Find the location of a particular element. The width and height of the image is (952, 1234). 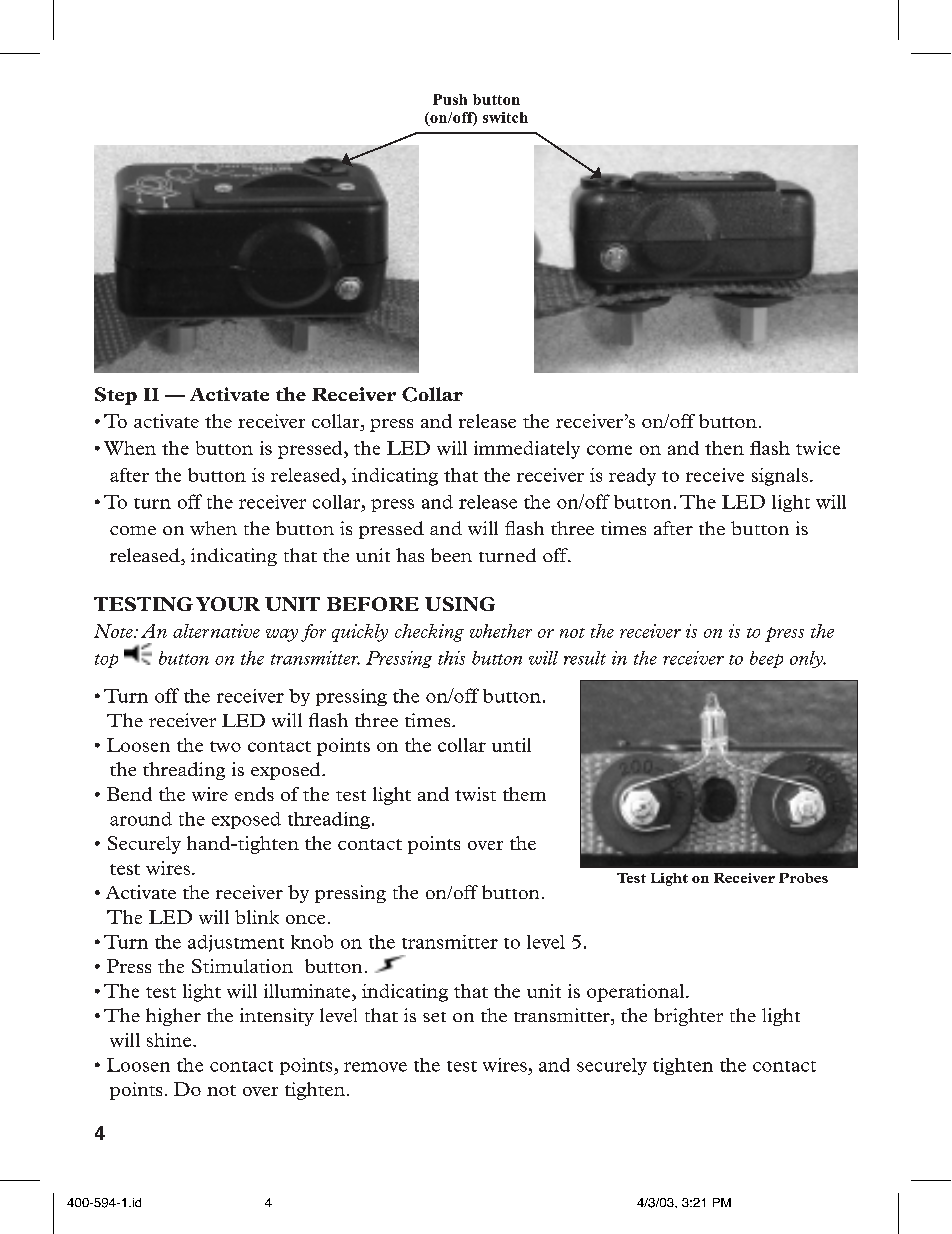

then is located at coordinates (724, 448).
